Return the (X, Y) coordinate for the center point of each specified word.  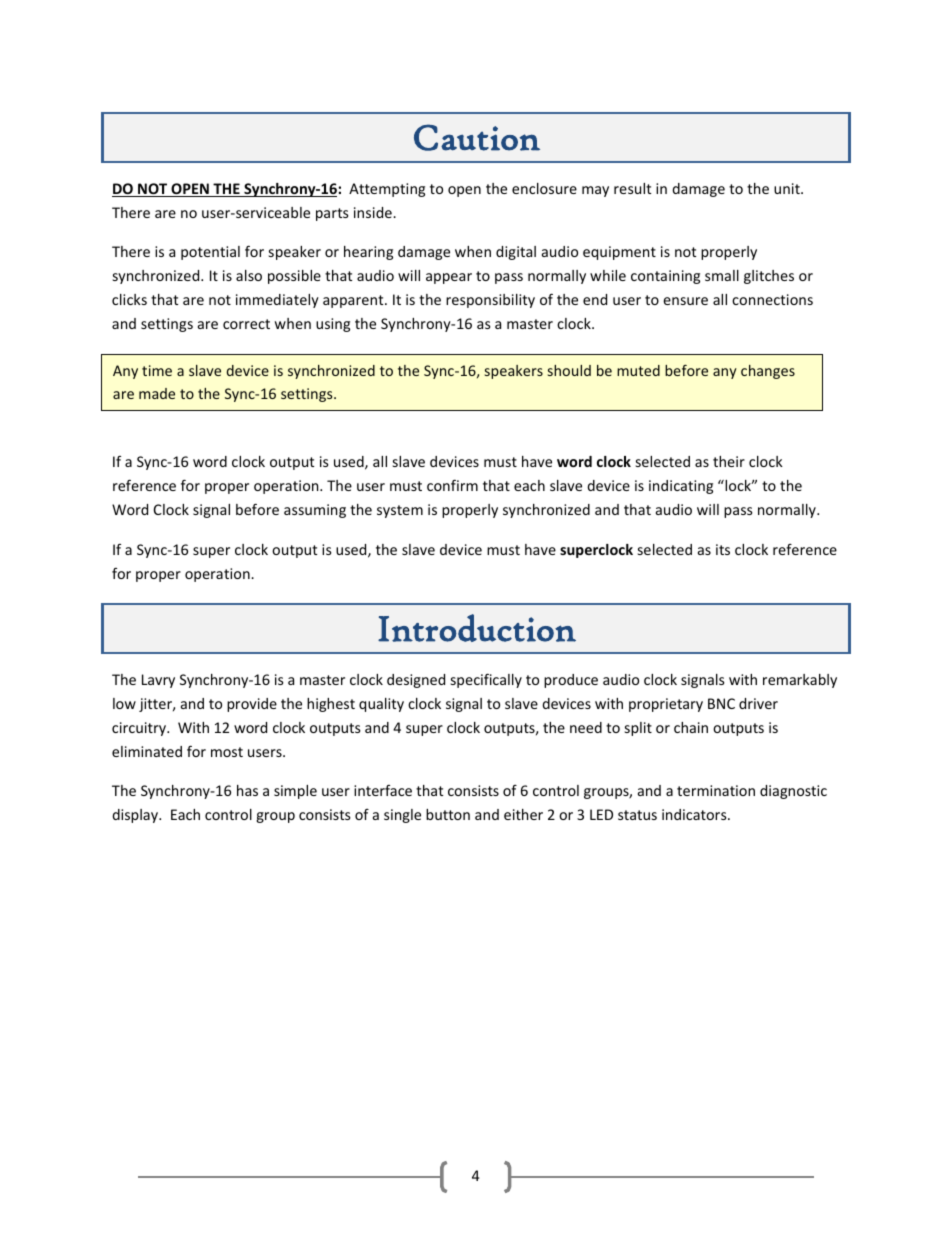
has (247, 790)
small (722, 275)
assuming (315, 511)
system (400, 511)
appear (449, 278)
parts (332, 214)
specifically (486, 680)
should (569, 370)
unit (788, 188)
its (723, 549)
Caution (477, 137)
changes (768, 372)
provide (252, 705)
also (249, 275)
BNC (721, 703)
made (157, 393)
